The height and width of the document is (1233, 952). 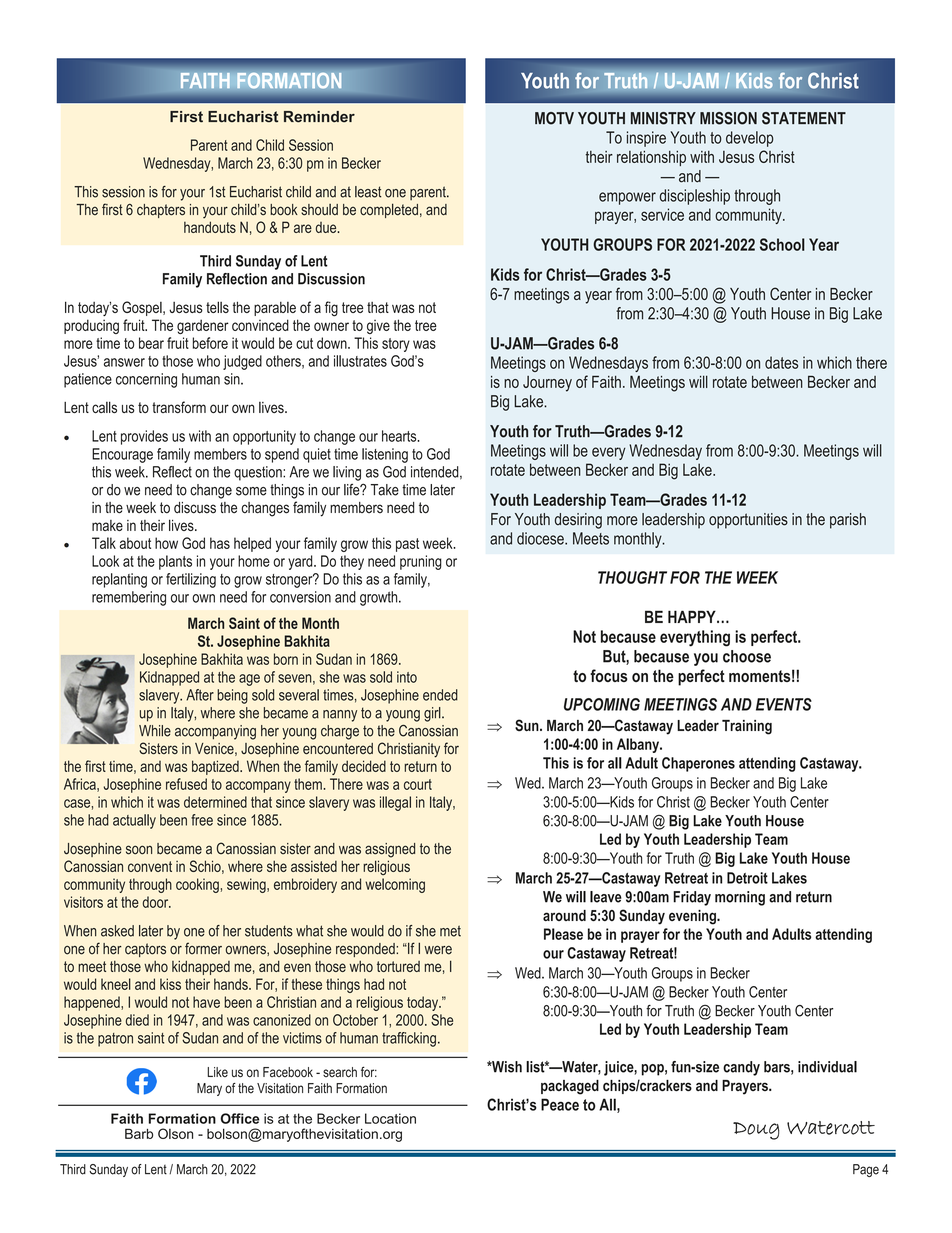 I want to click on choose, so click(x=747, y=656).
